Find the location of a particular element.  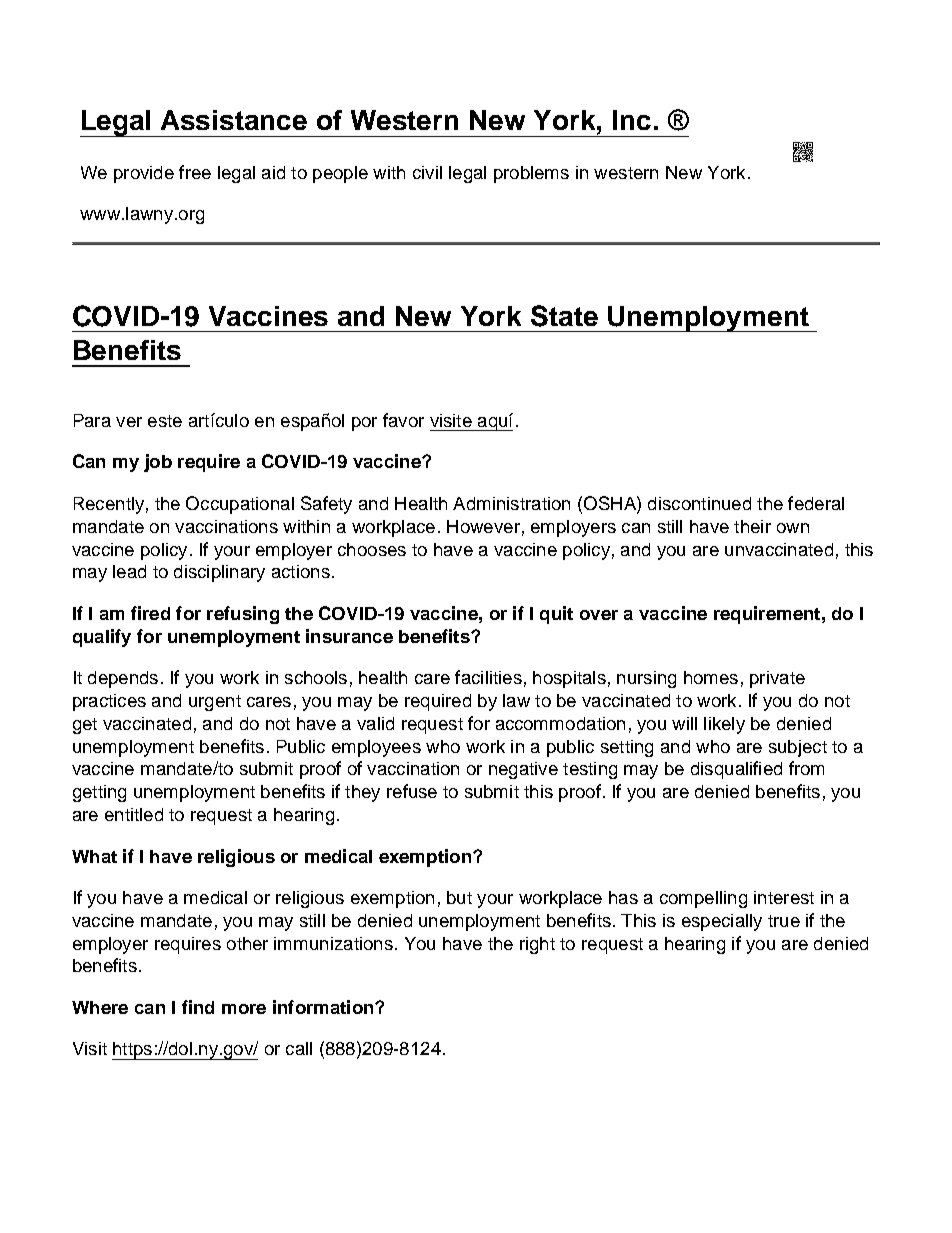

civil is located at coordinates (427, 172).
